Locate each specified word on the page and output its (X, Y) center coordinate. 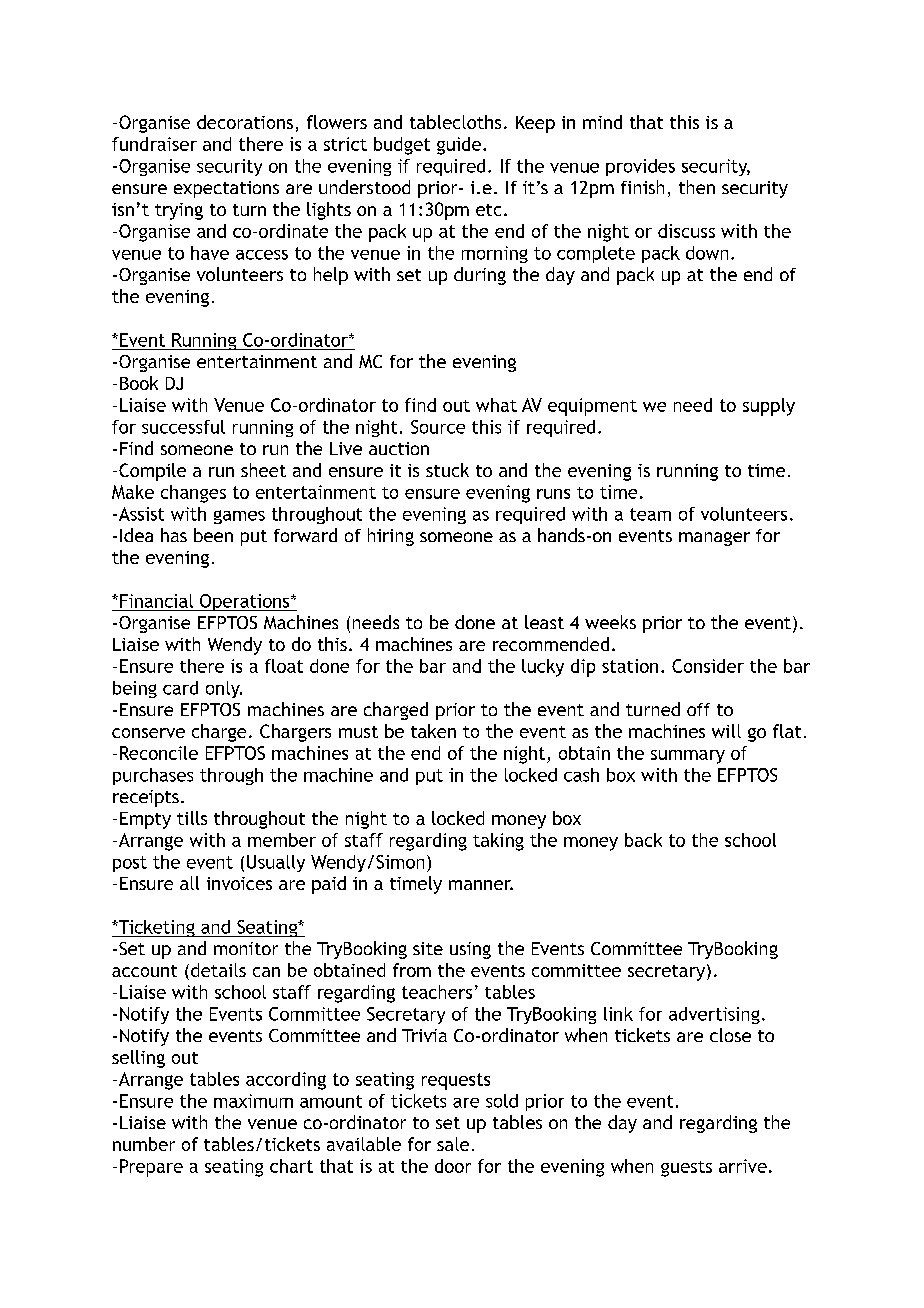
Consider (708, 666)
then (697, 187)
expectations (226, 189)
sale (453, 1144)
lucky (543, 668)
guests (686, 1169)
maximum (253, 1101)
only (224, 689)
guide (459, 146)
